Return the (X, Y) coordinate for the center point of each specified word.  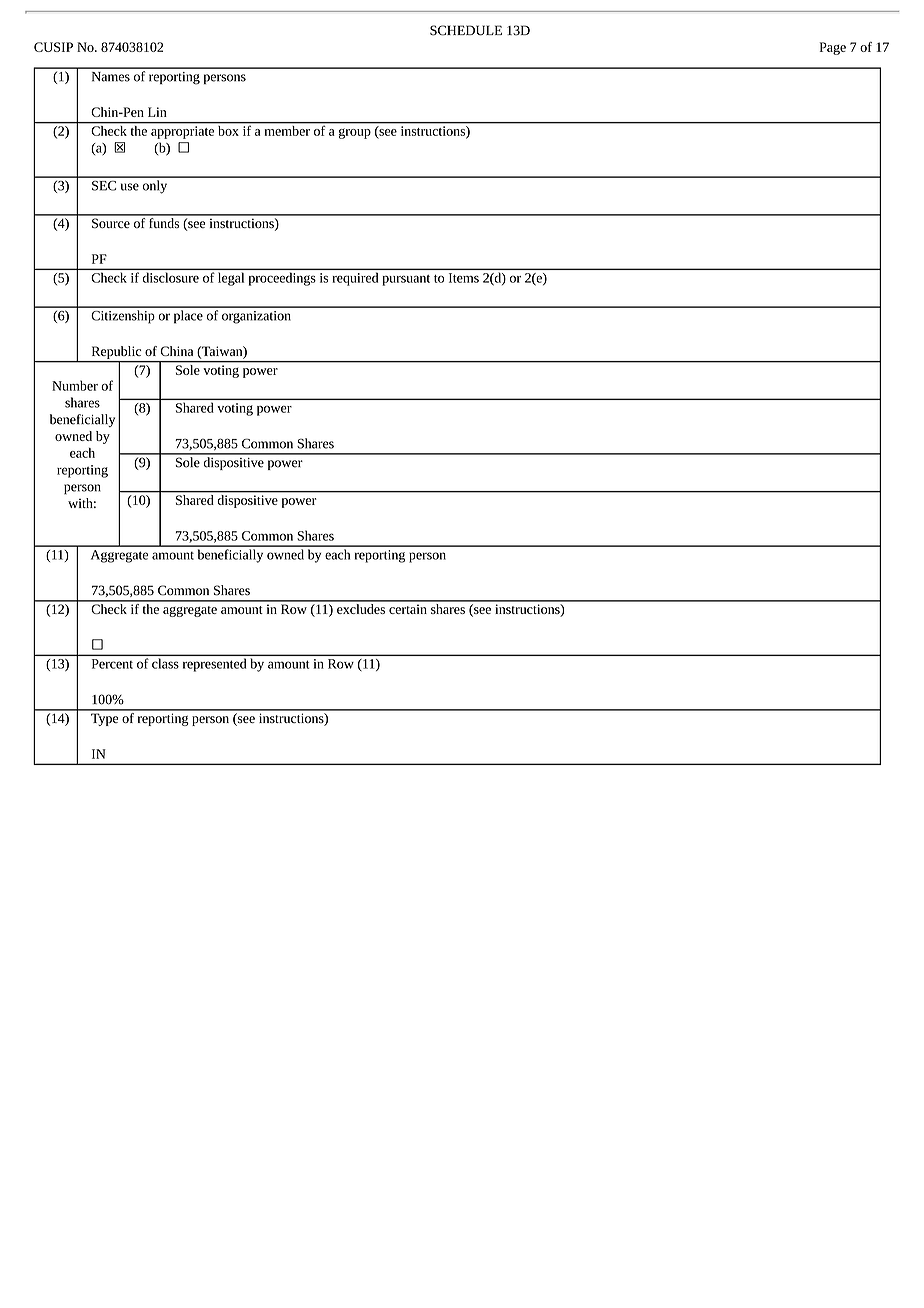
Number (75, 385)
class (165, 664)
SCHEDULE (466, 30)
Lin (157, 112)
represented (214, 665)
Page (833, 48)
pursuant (406, 280)
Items (464, 278)
